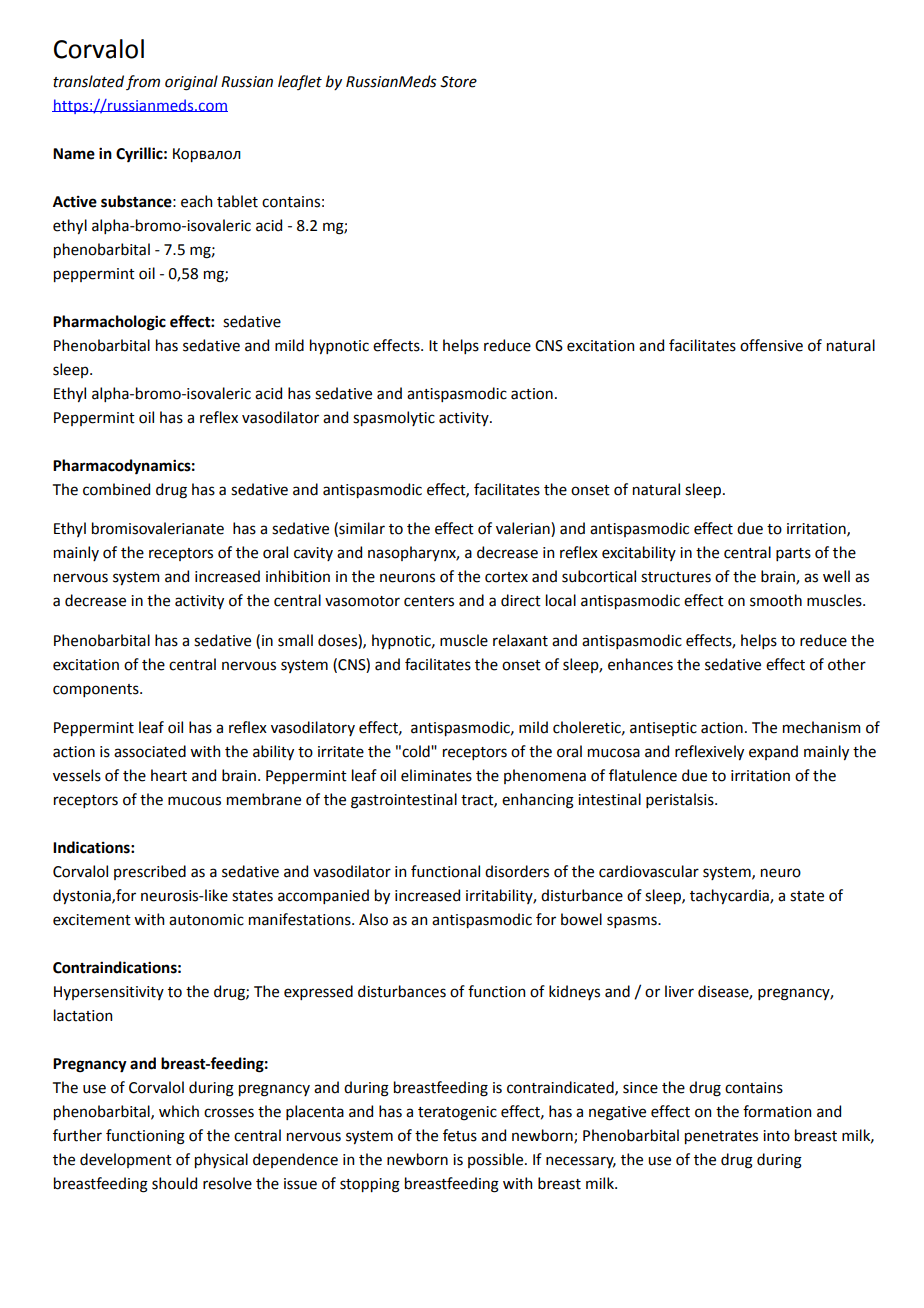 The width and height of the screenshot is (924, 1308). I want to click on Store, so click(458, 82).
